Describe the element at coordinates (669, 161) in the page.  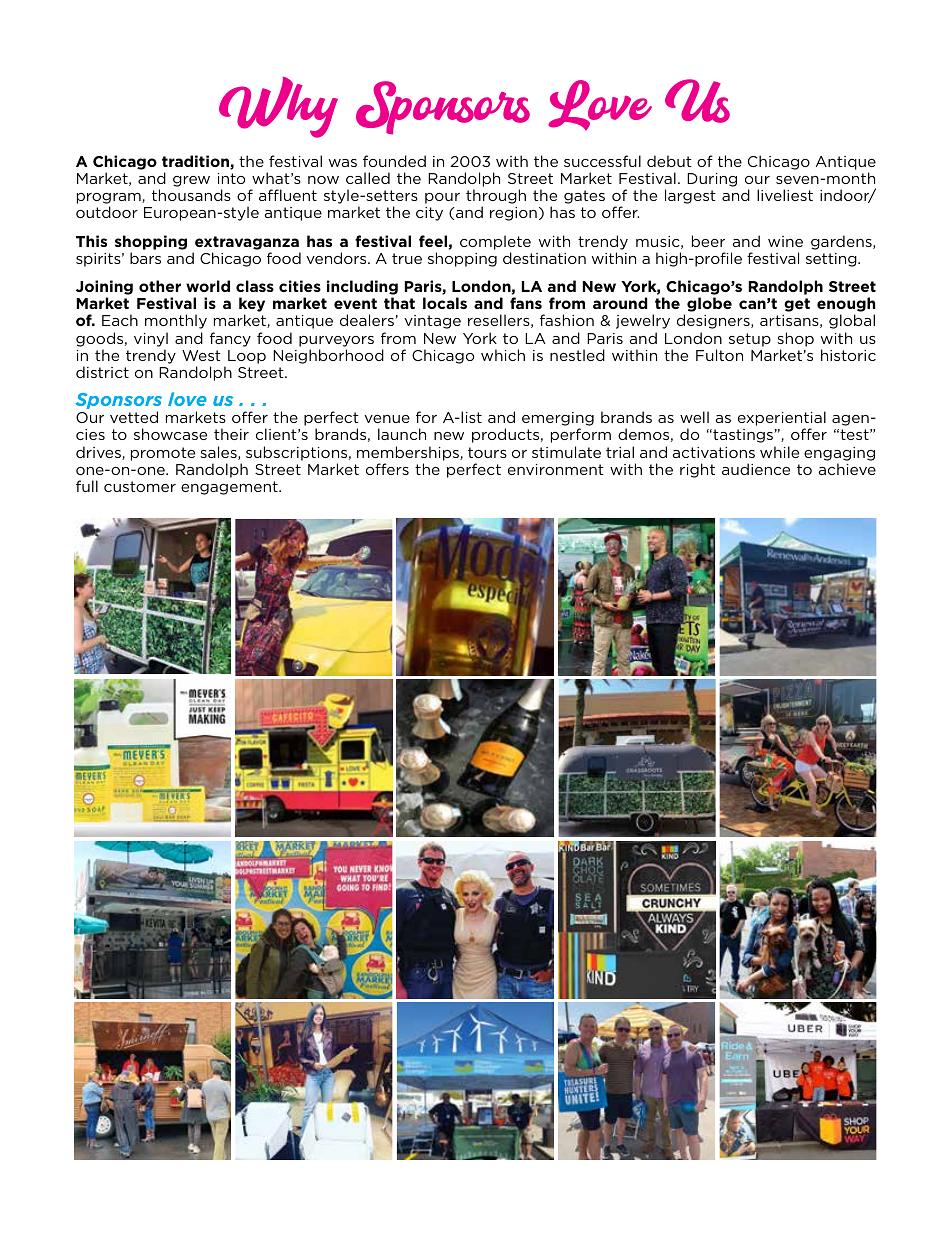
I see `debut` at that location.
